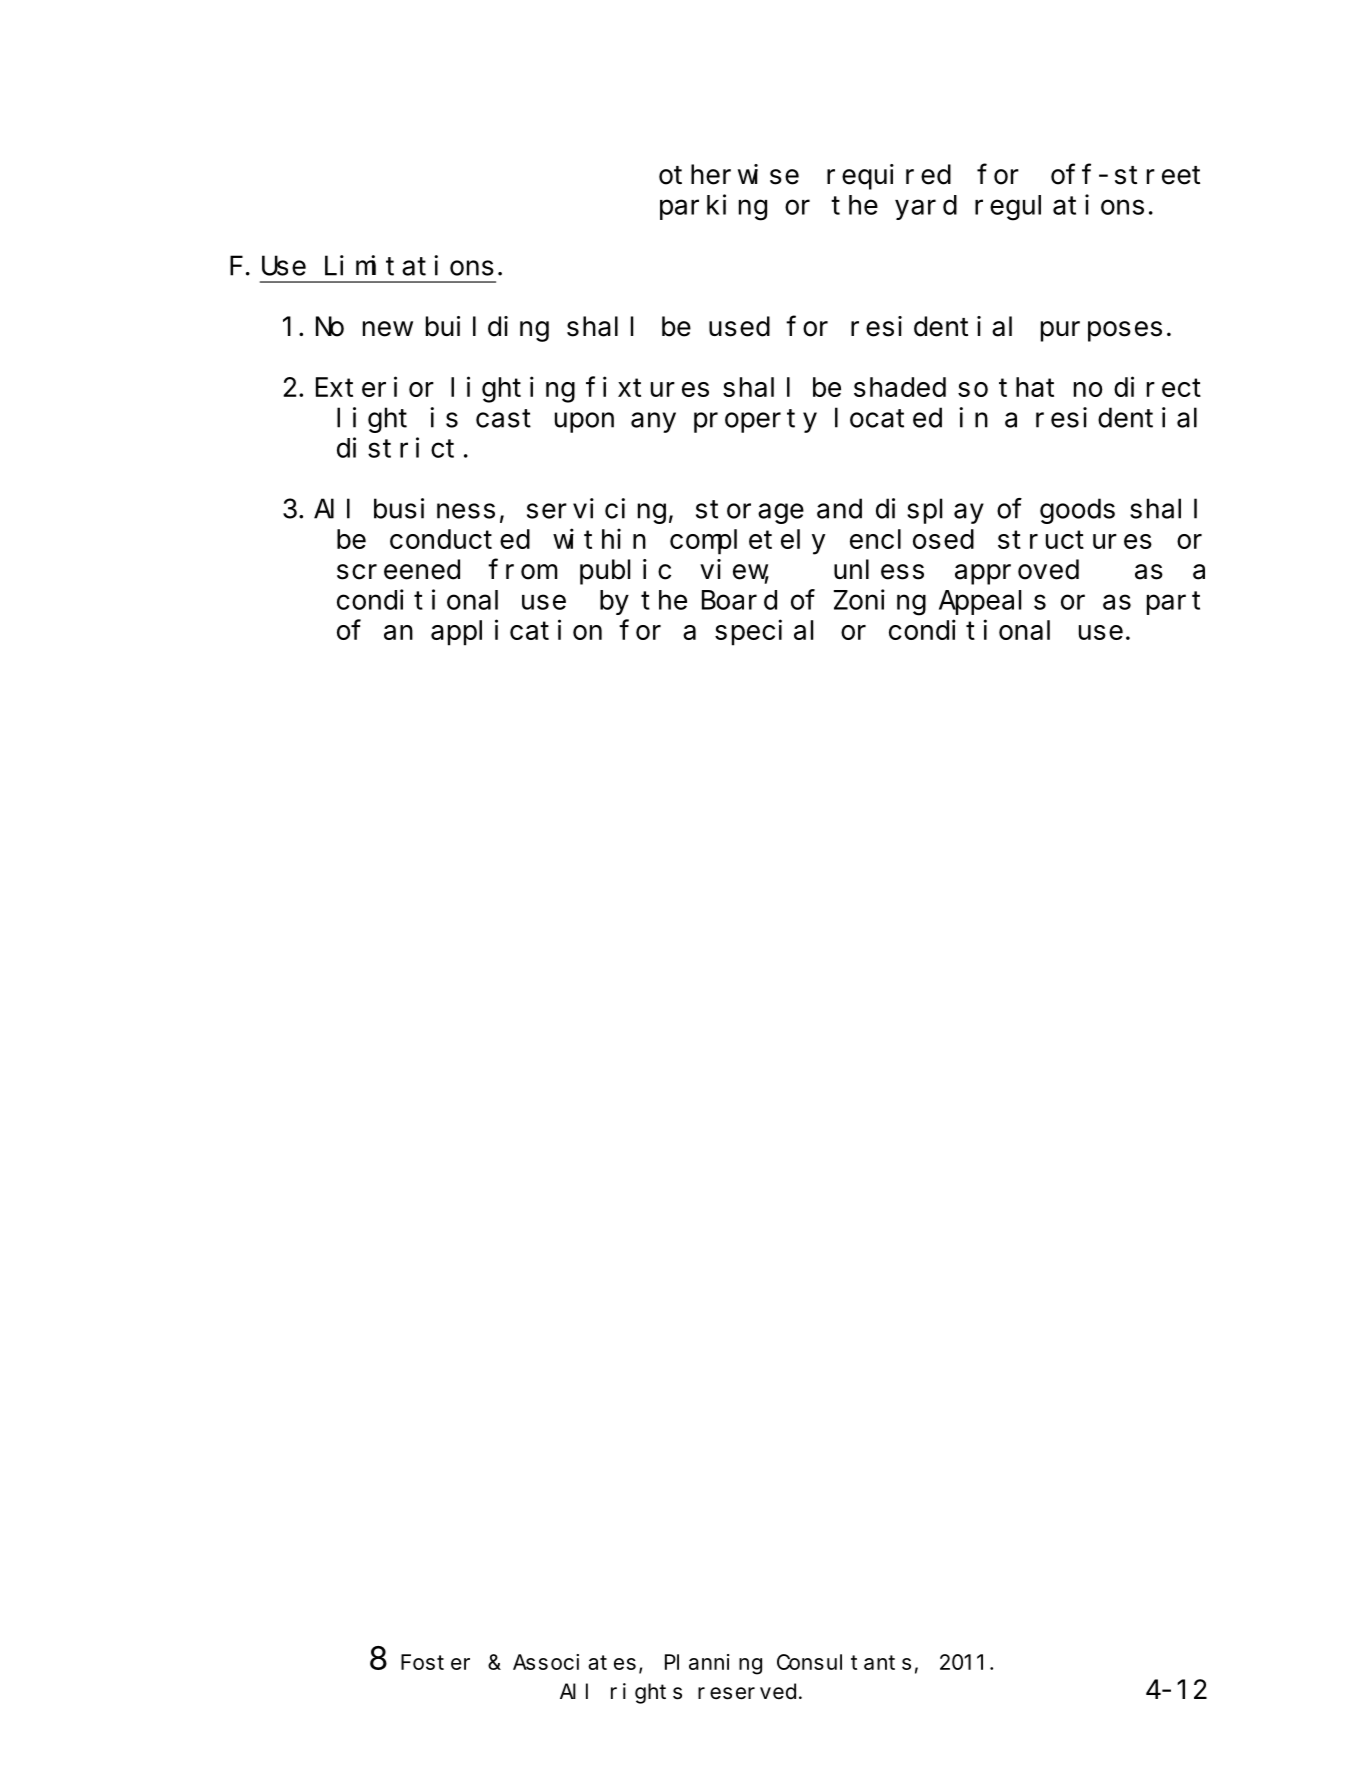 The height and width of the image is (1771, 1369). I want to click on application, so click(516, 633).
